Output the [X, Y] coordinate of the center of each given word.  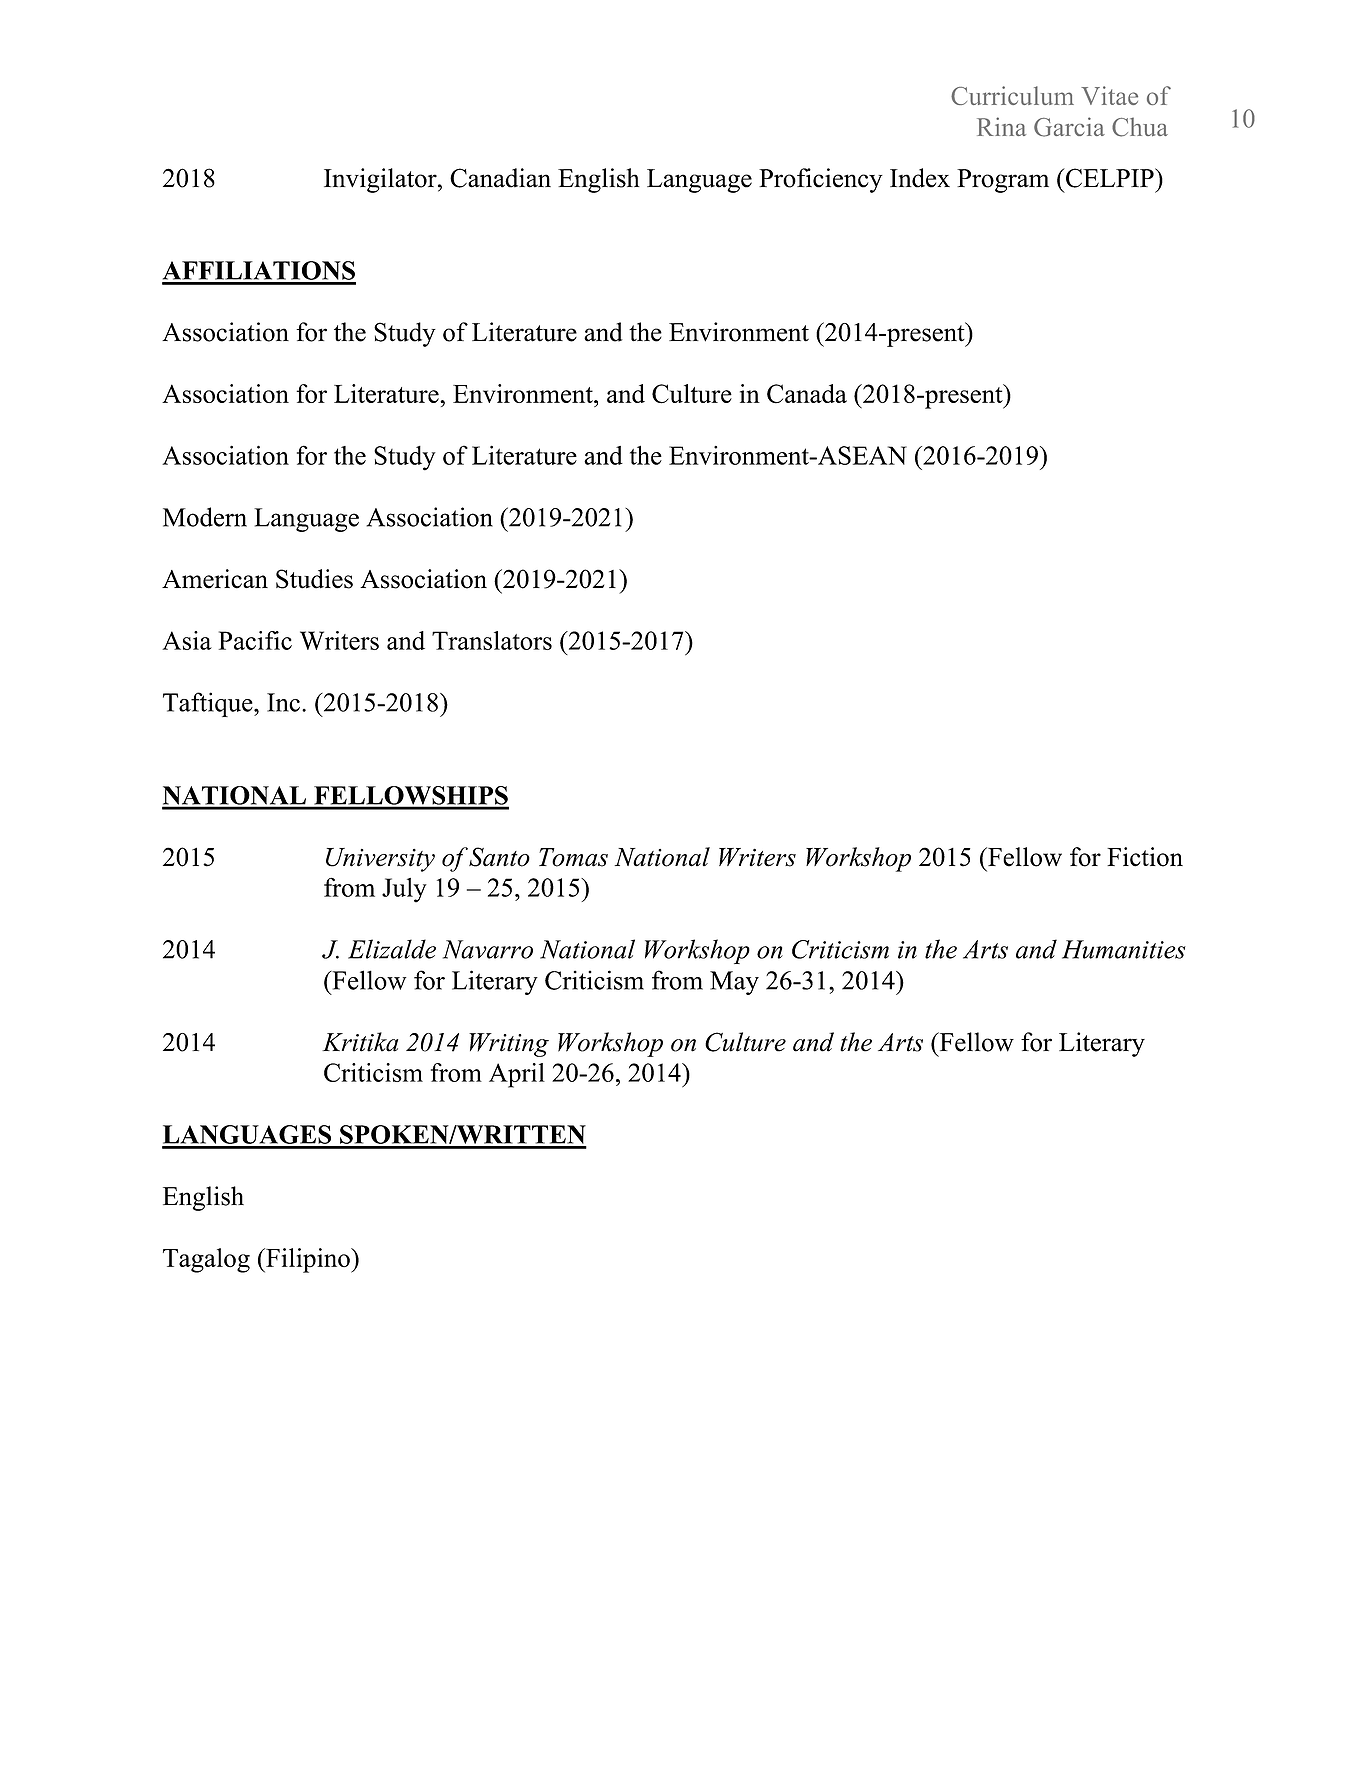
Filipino [308, 1260]
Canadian [500, 178]
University [380, 860]
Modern [205, 517]
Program [1003, 181]
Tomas [573, 857]
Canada [807, 394]
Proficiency [821, 180]
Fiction [1145, 857]
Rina [1001, 126]
